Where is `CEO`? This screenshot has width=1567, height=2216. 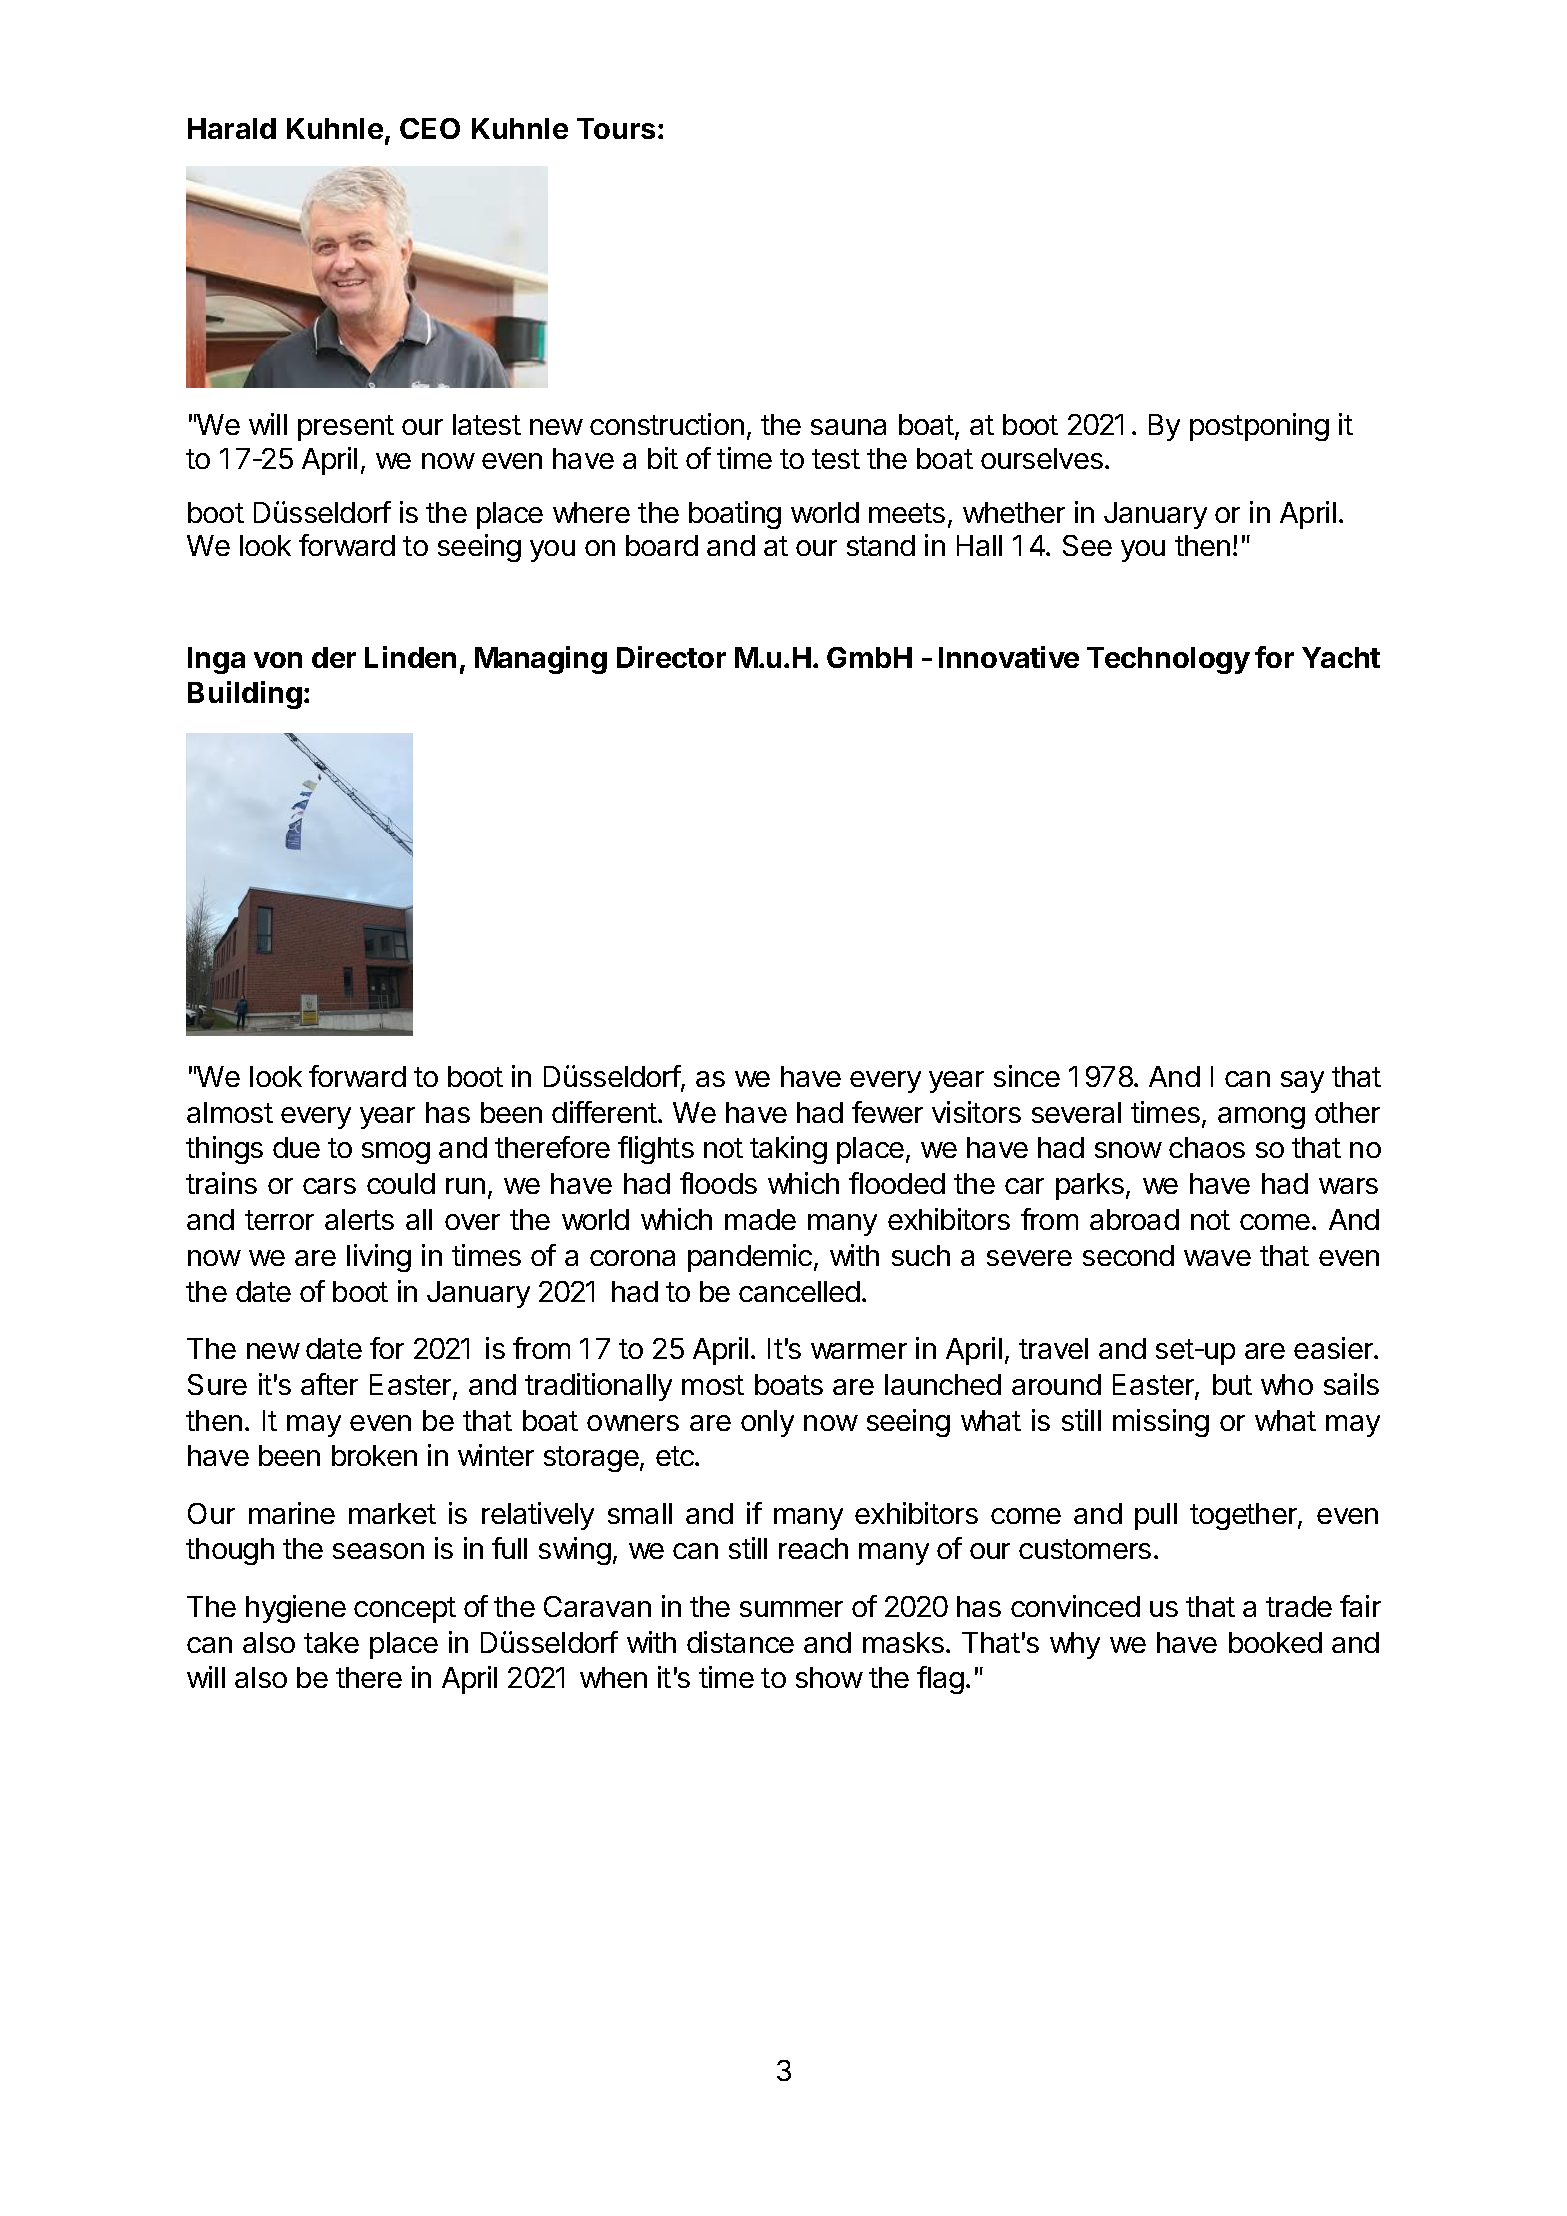
CEO is located at coordinates (430, 128).
